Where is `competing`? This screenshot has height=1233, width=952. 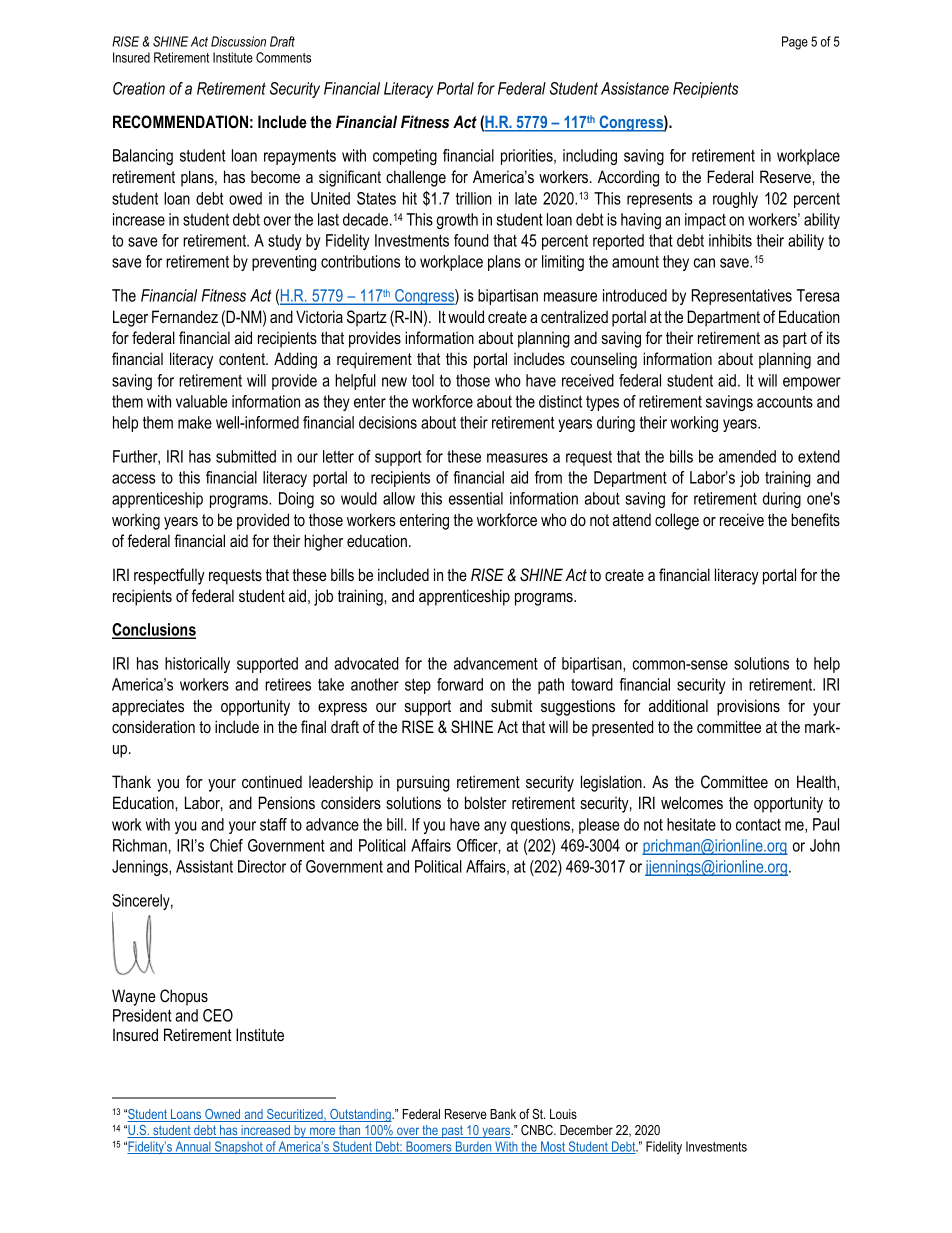
competing is located at coordinates (405, 157).
